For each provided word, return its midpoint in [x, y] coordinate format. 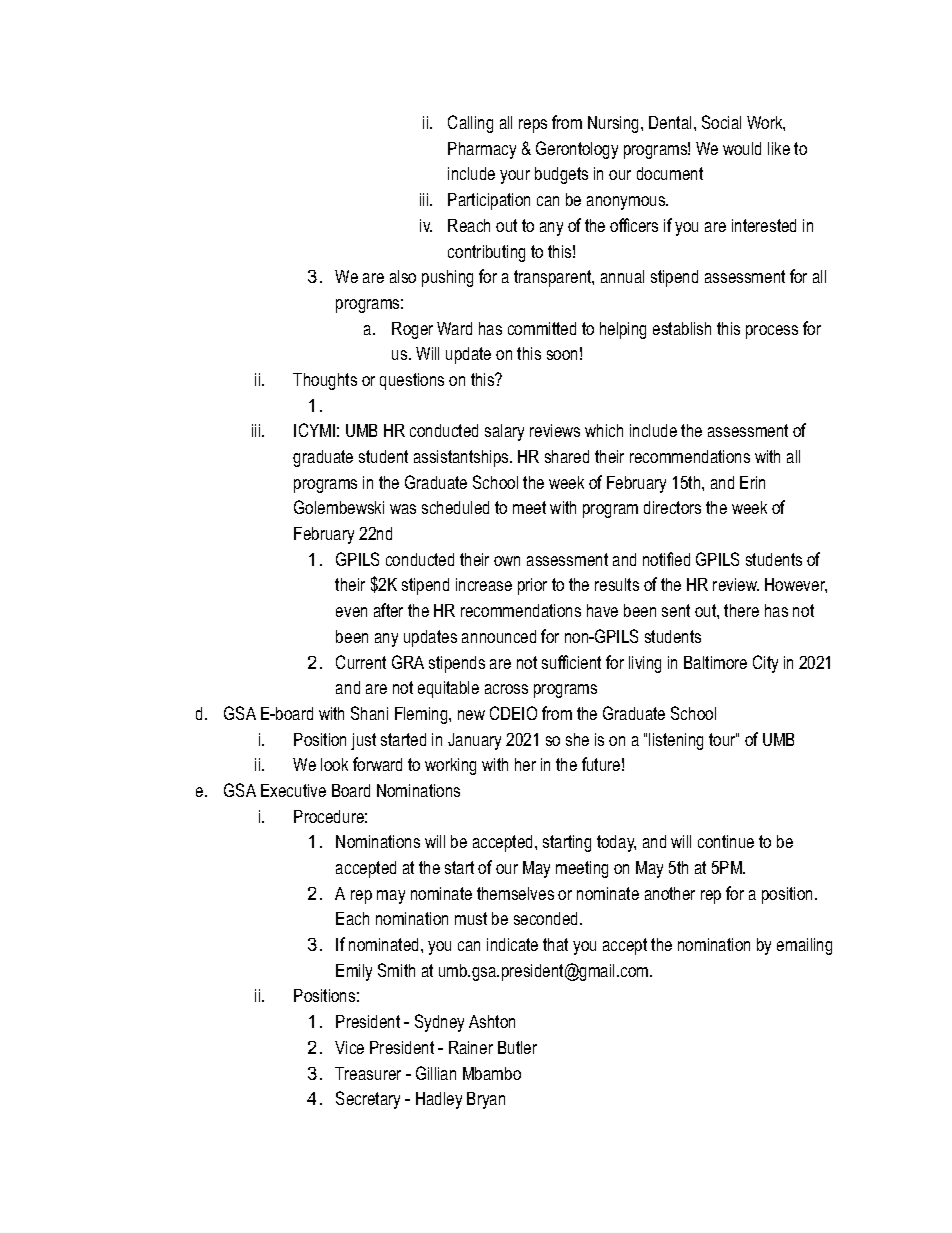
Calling [470, 124]
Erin [752, 482]
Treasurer [368, 1073]
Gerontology [577, 150]
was [403, 509]
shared [567, 456]
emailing [804, 946]
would [742, 148]
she [577, 739]
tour [723, 739]
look [334, 764]
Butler [517, 1047]
